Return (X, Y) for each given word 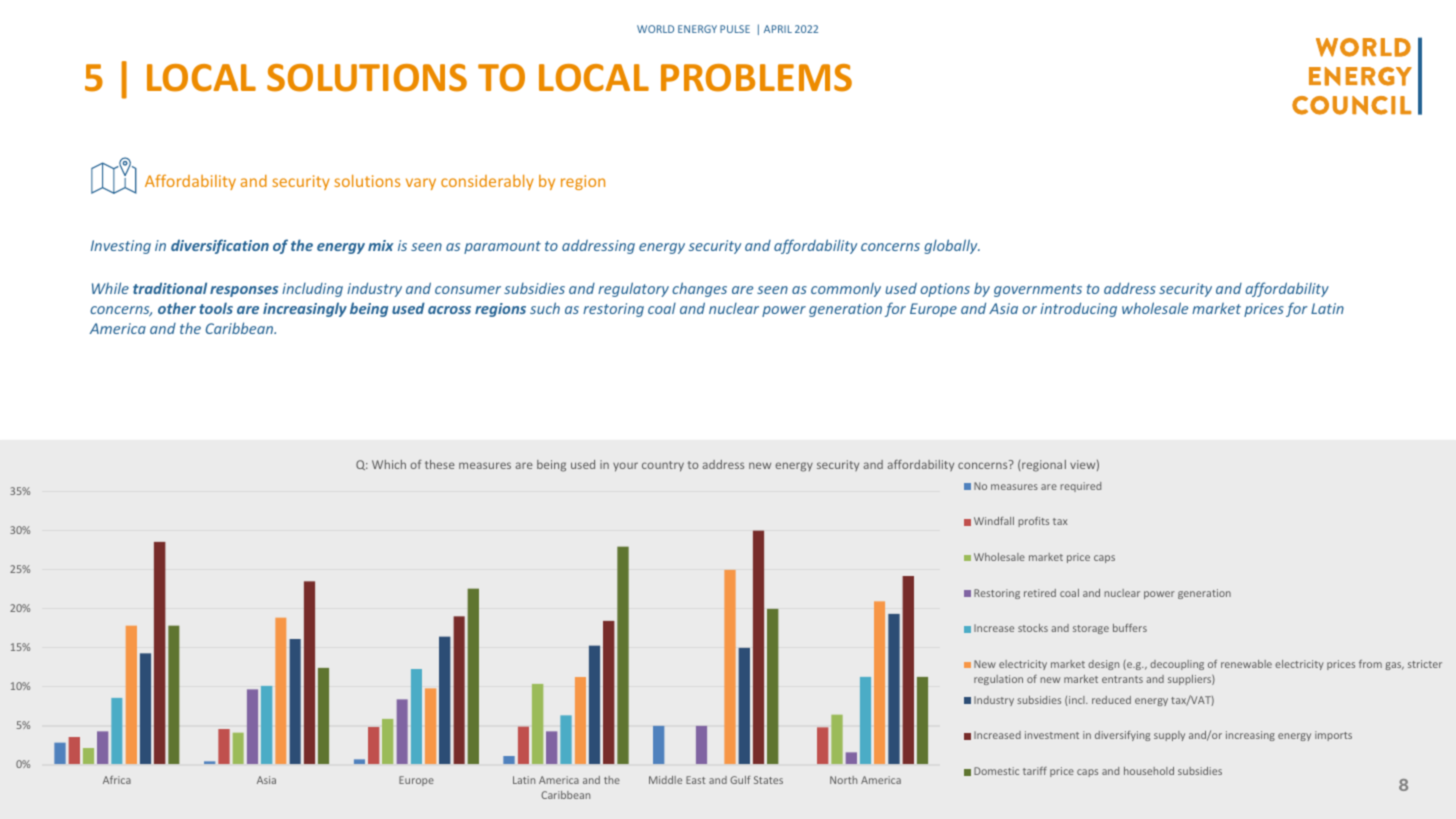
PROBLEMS (756, 78)
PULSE (735, 29)
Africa (117, 780)
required (1080, 487)
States (768, 780)
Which (389, 464)
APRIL (778, 29)
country (663, 466)
